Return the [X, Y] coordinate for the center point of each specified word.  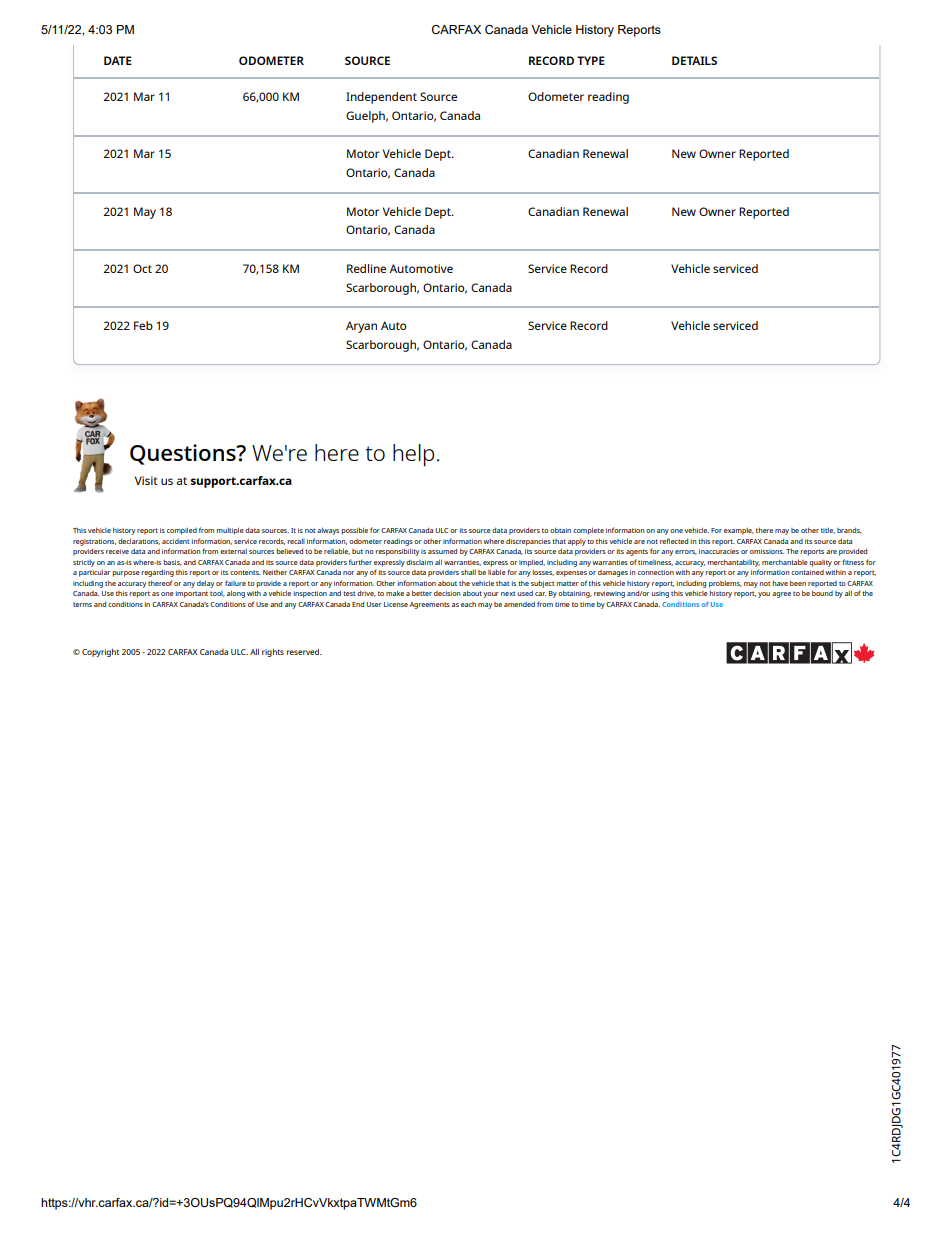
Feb [143, 325]
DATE [118, 60]
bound [822, 593]
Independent [381, 98]
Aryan [361, 327]
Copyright [100, 653]
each [468, 604]
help [413, 455]
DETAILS [694, 60]
